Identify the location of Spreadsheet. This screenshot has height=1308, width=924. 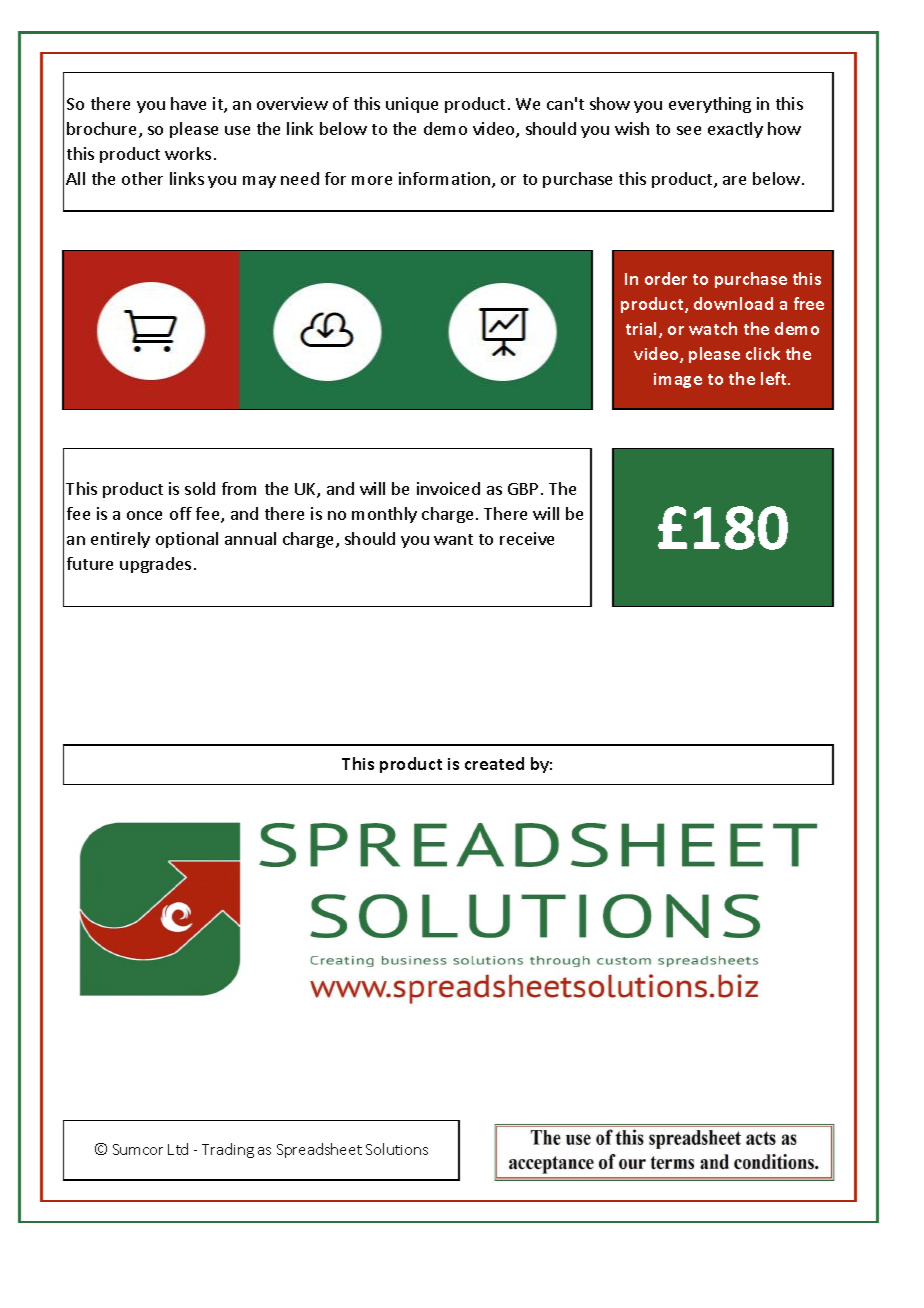
(319, 1150).
